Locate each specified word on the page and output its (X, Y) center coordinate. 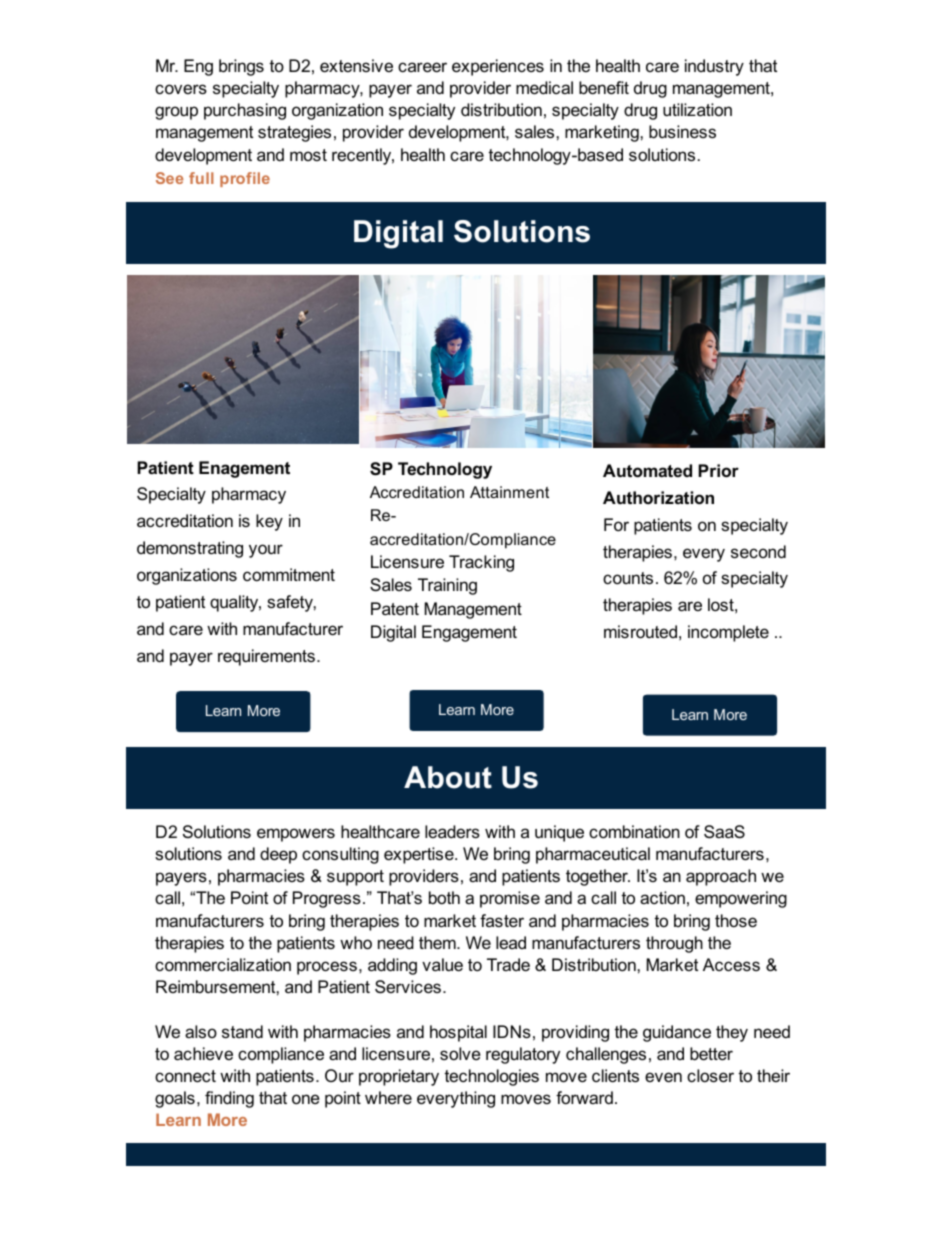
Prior (718, 471)
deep (278, 855)
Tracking (481, 563)
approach (721, 877)
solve (460, 1053)
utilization (697, 109)
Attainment (509, 492)
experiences (498, 67)
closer (710, 1076)
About (448, 777)
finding (229, 1099)
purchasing (245, 111)
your (266, 551)
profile (245, 179)
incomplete (728, 633)
